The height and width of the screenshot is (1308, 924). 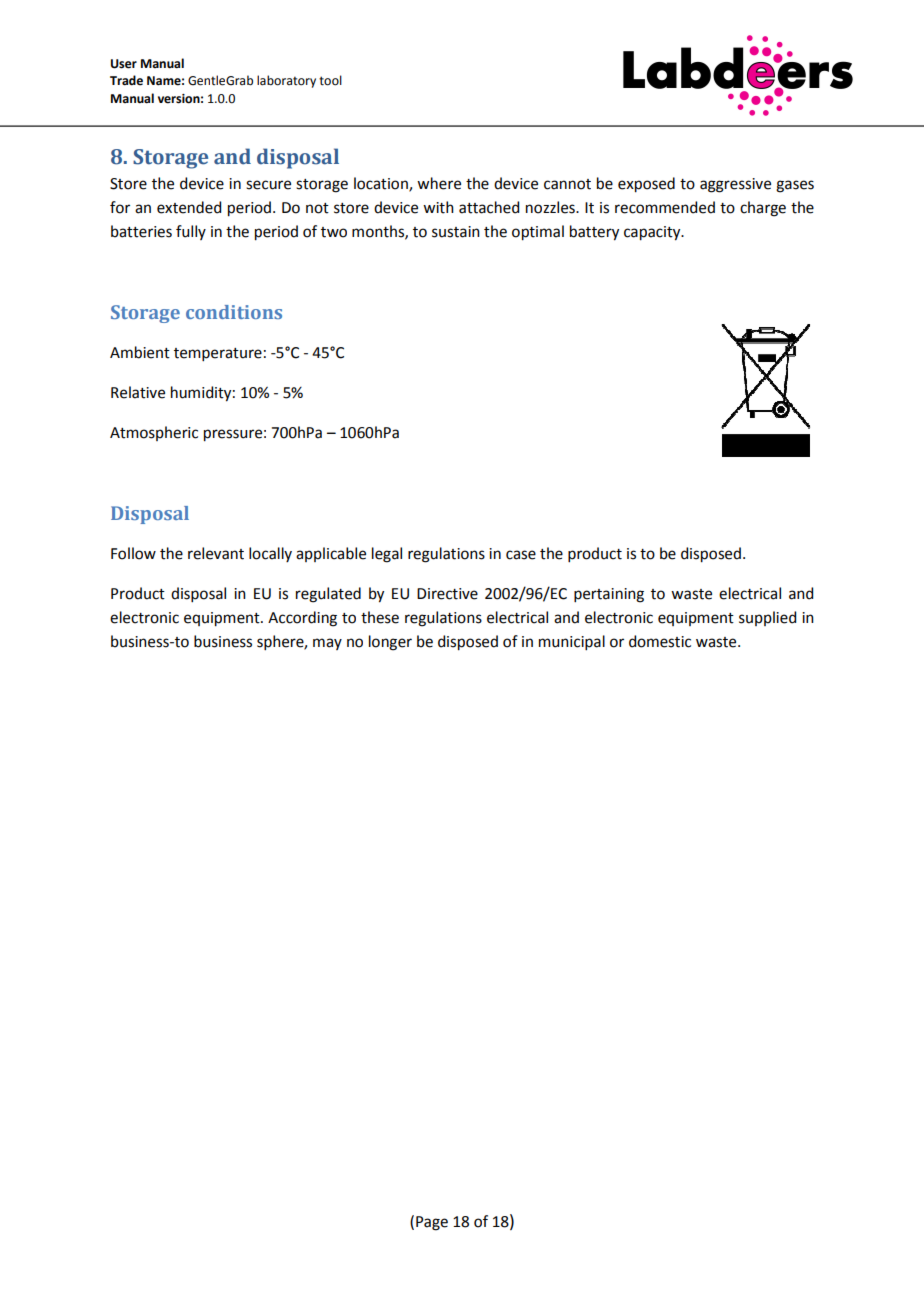 What do you see at coordinates (735, 185) in the screenshot?
I see `aggressive` at bounding box center [735, 185].
